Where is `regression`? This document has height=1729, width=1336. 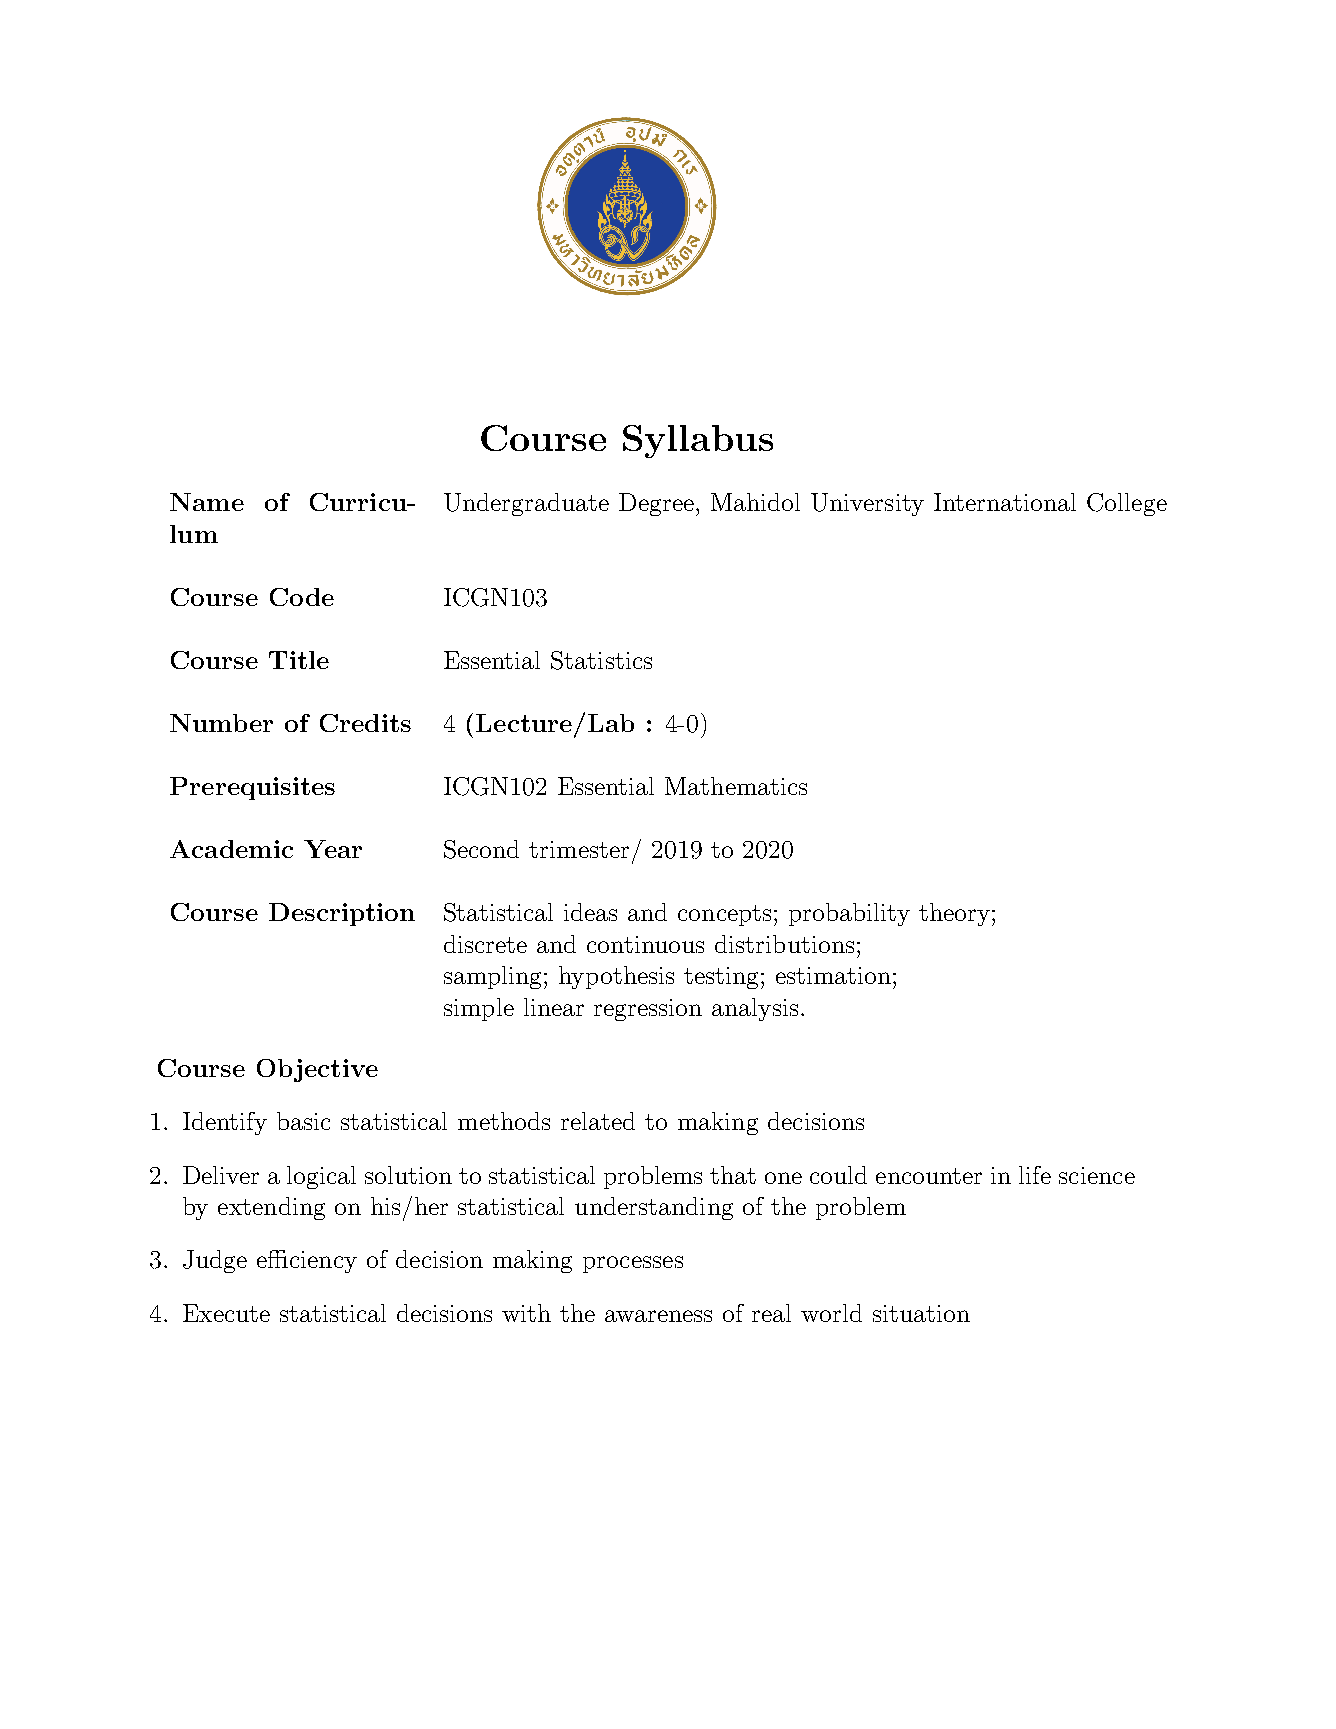 regression is located at coordinates (648, 1010).
